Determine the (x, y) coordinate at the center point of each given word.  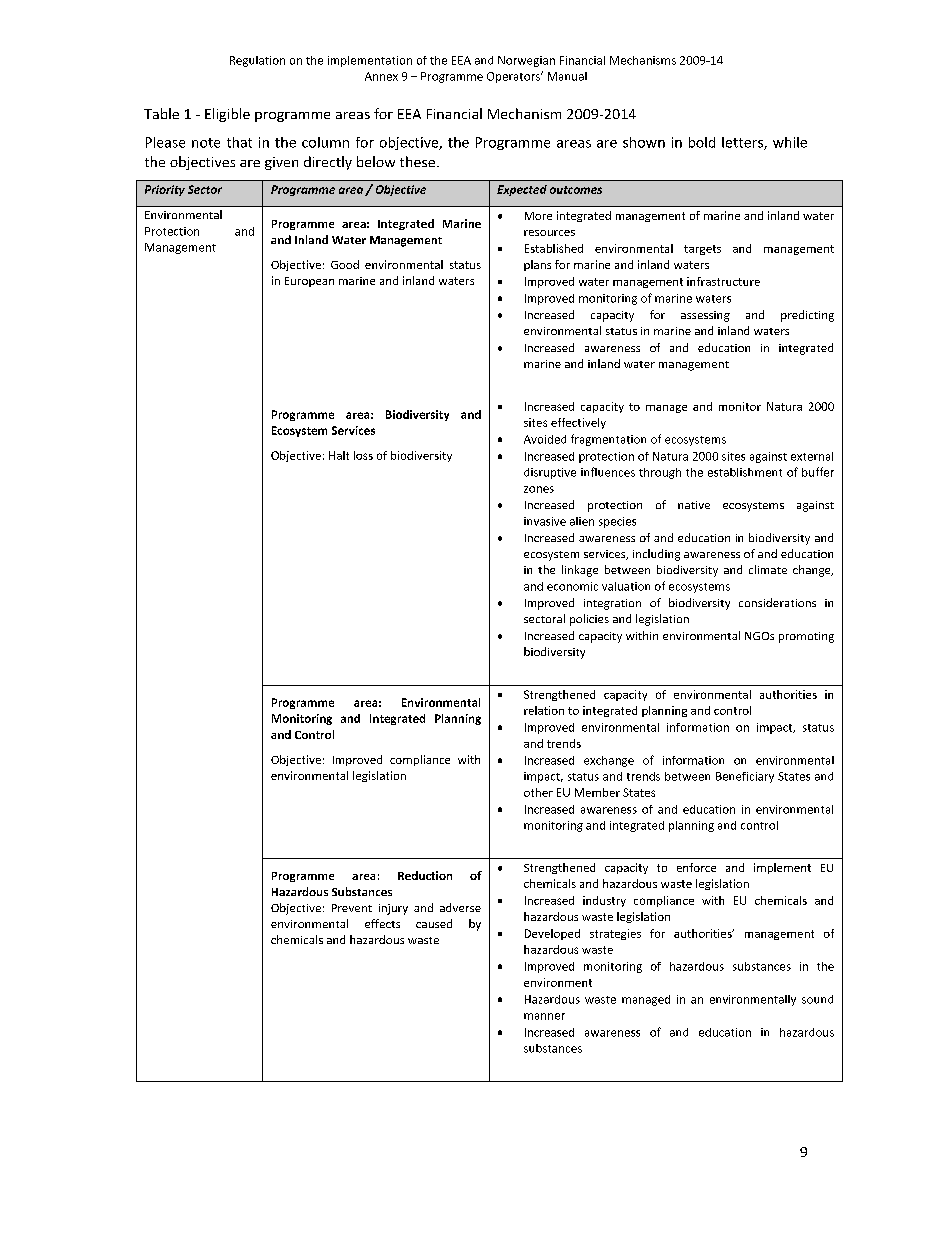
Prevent (352, 908)
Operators (515, 77)
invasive (545, 521)
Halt (339, 455)
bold (702, 142)
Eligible (227, 115)
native (694, 505)
